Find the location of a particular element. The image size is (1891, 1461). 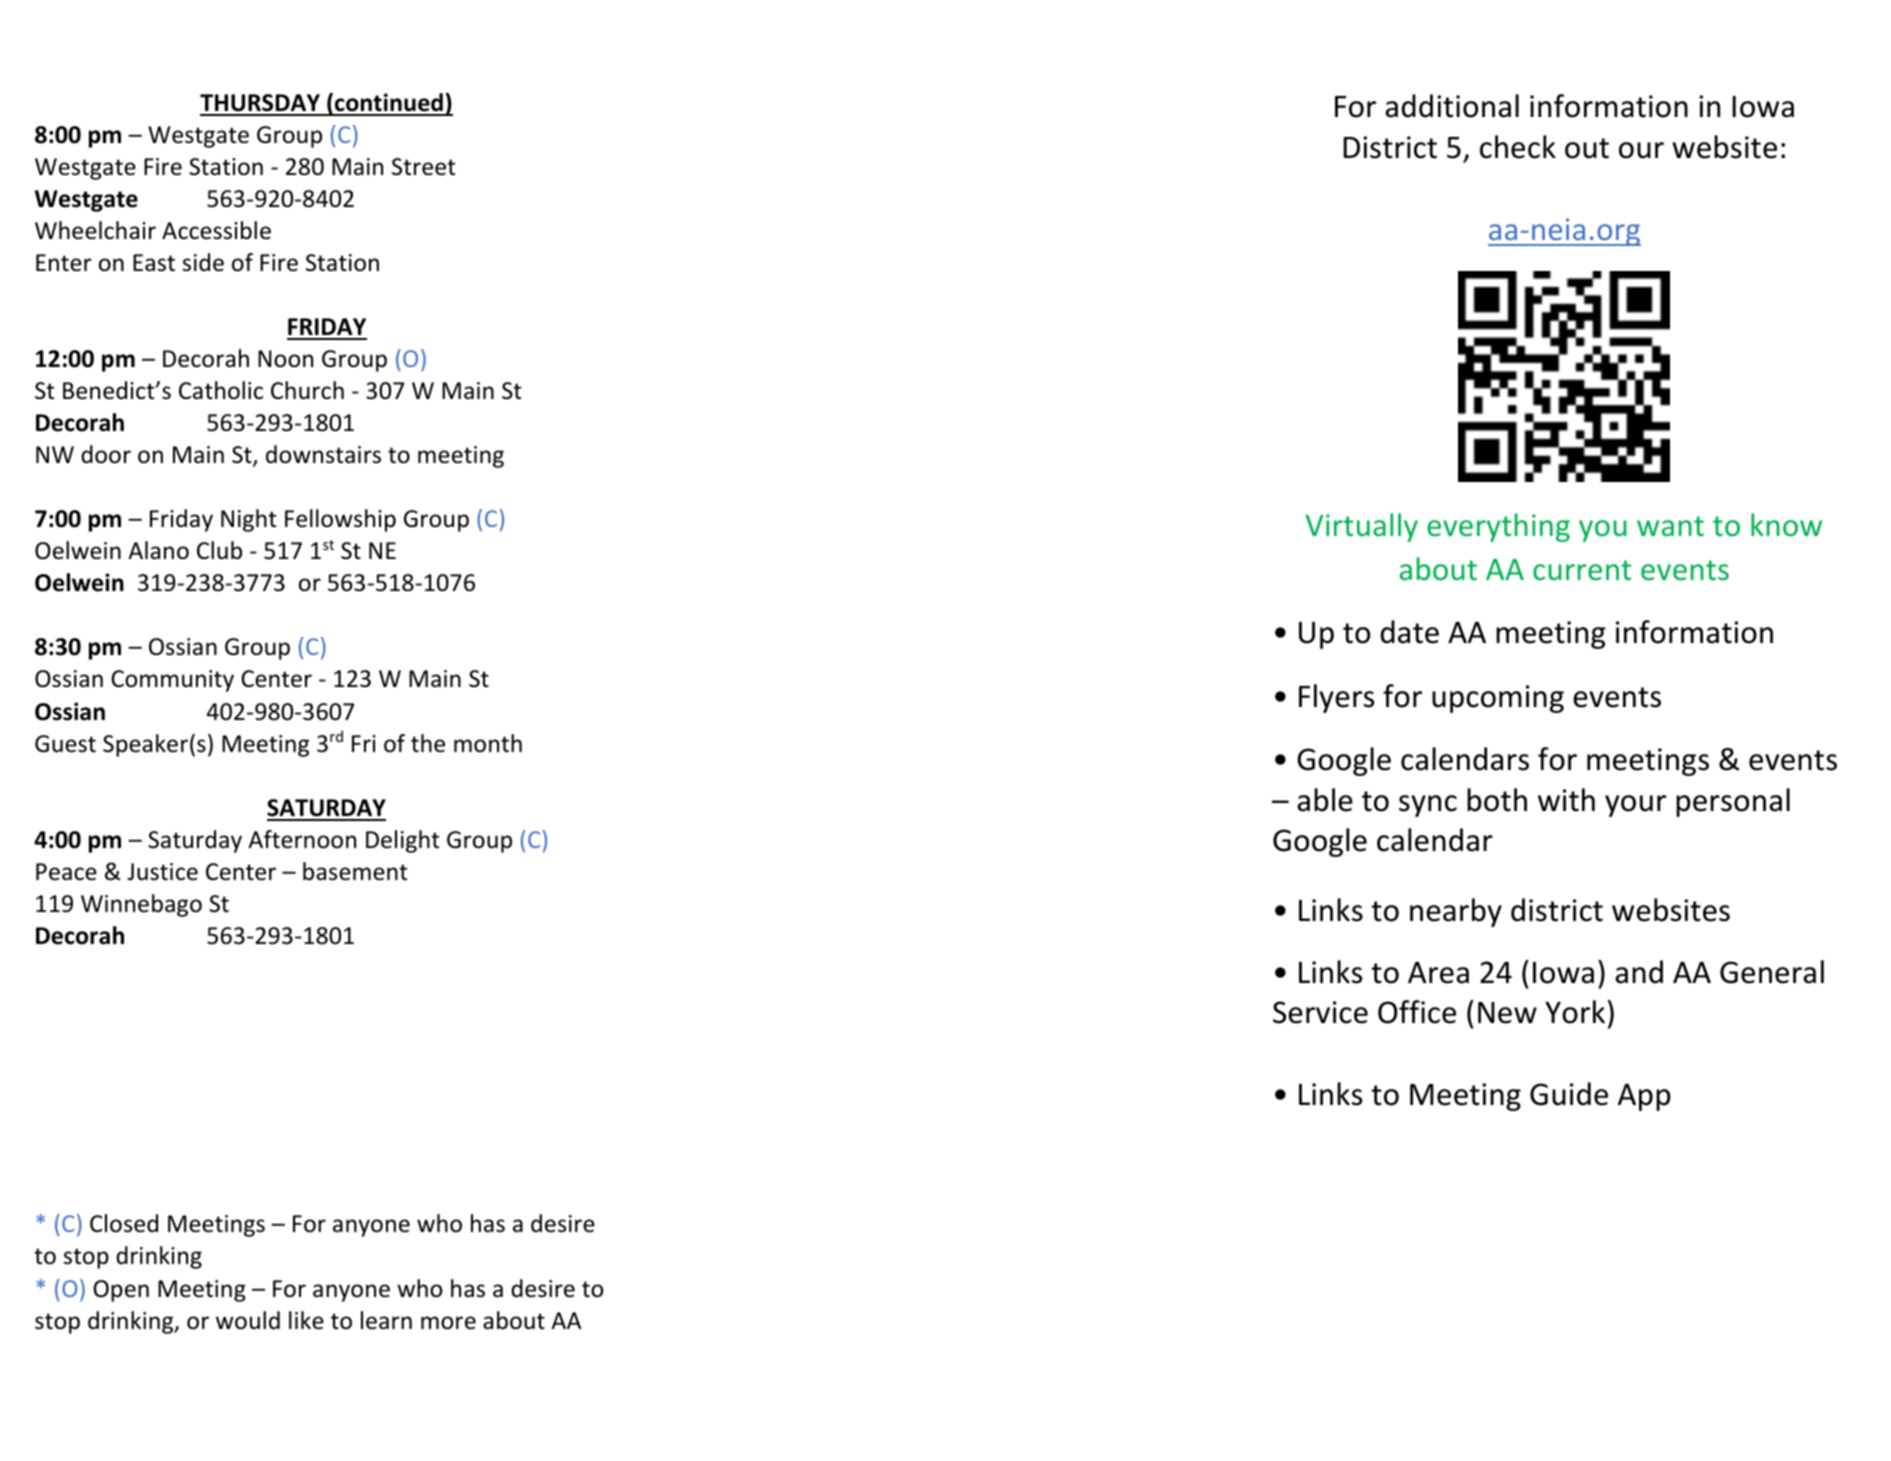

check is located at coordinates (1518, 147).
